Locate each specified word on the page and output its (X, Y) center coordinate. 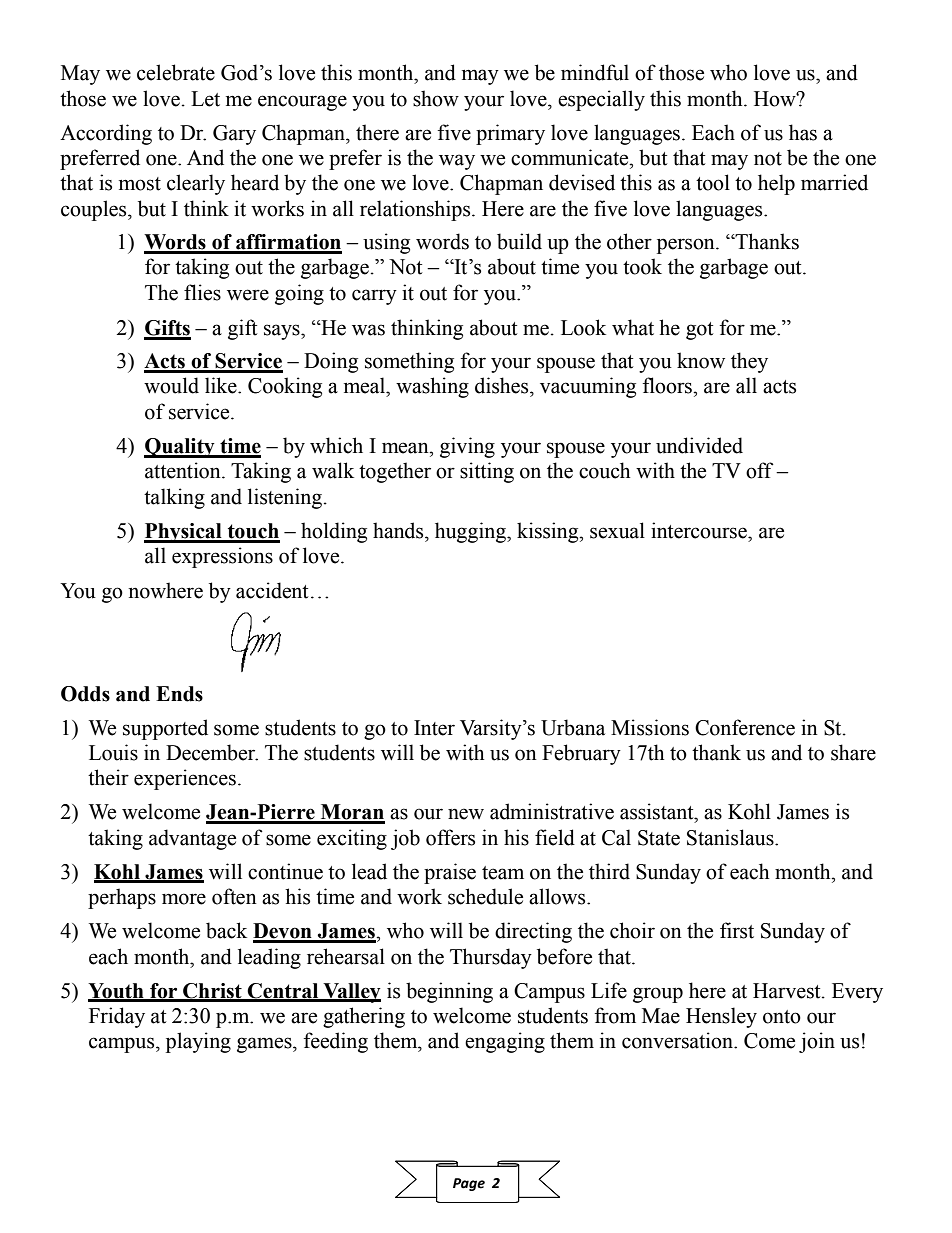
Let (205, 99)
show (436, 98)
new (466, 814)
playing (198, 1042)
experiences (185, 779)
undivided (699, 445)
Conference (745, 727)
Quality (180, 448)
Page (469, 1184)
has (803, 132)
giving (467, 447)
